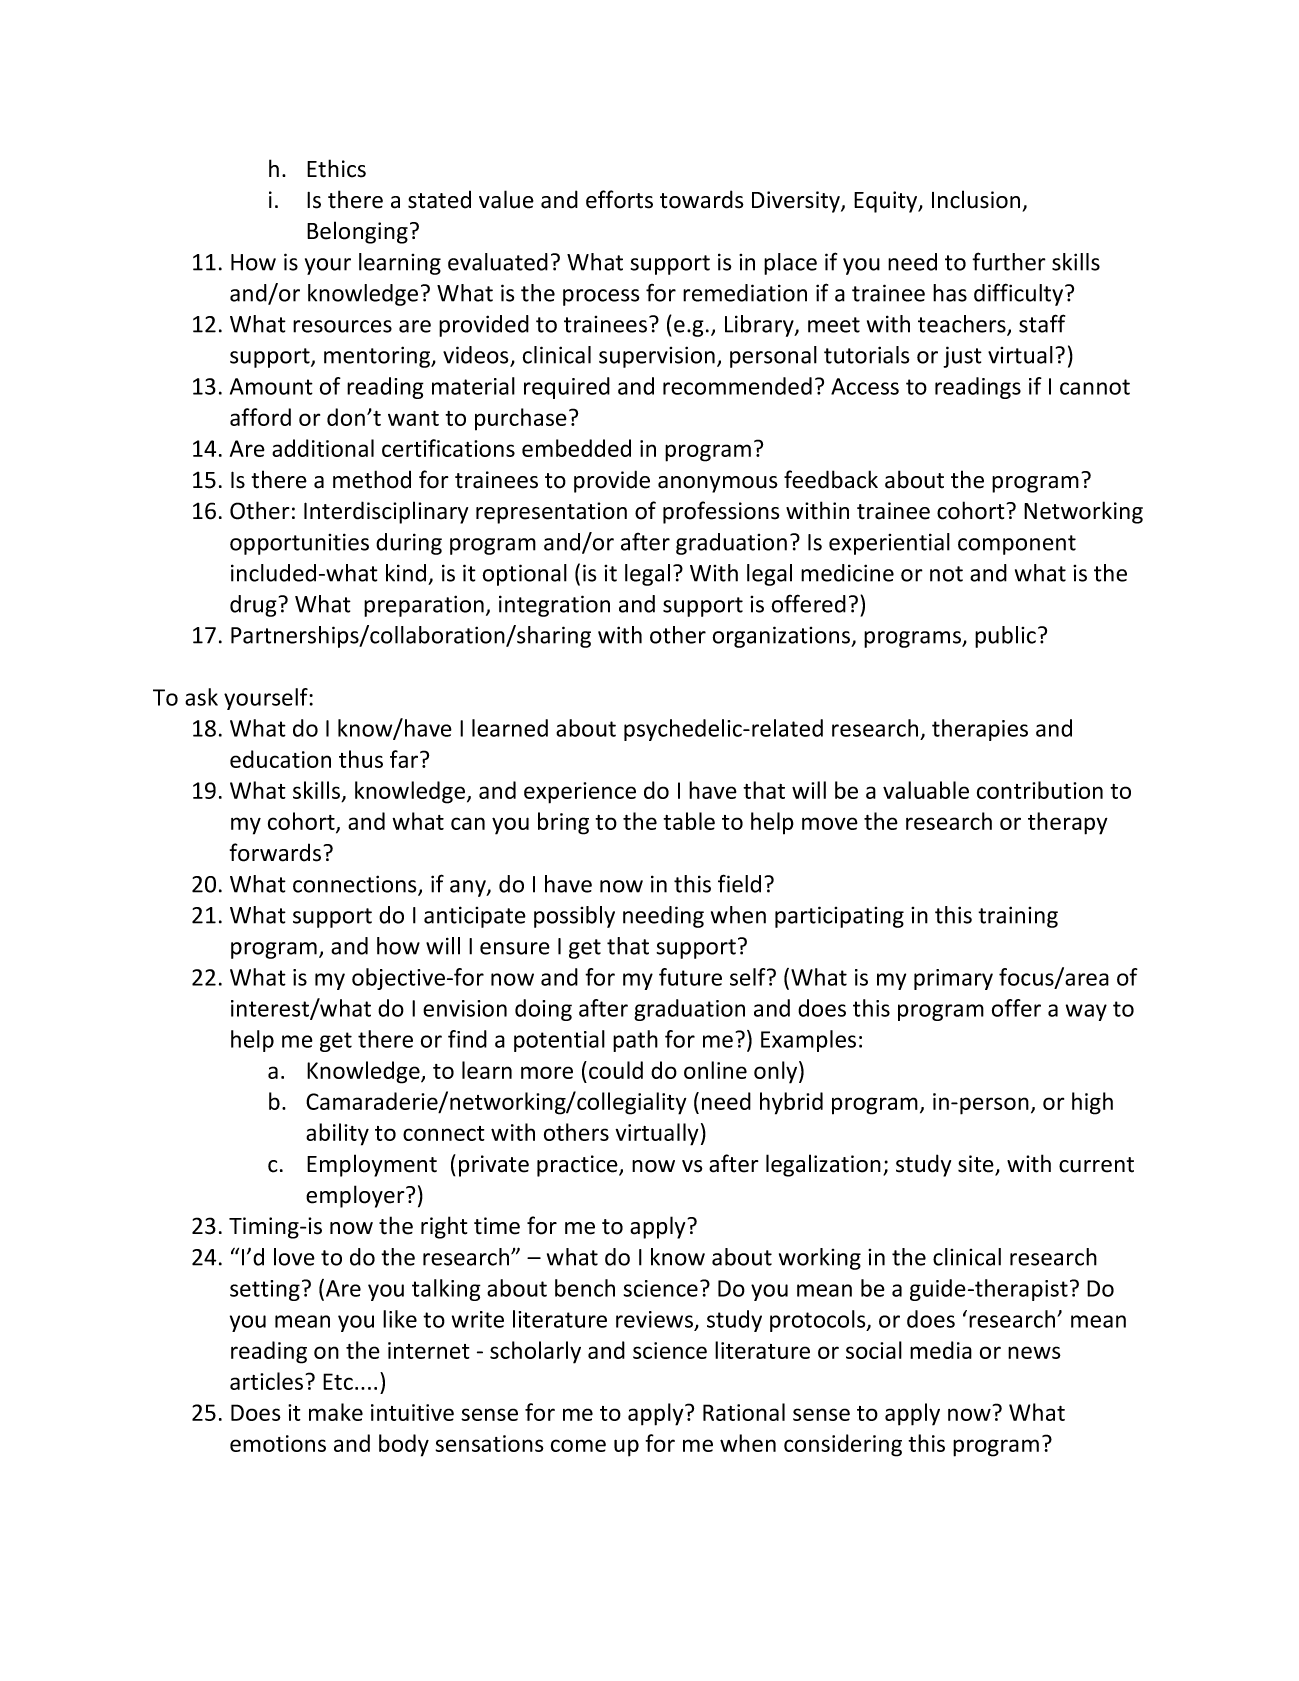 This screenshot has width=1299, height=1681. I want to click on table, so click(689, 821).
